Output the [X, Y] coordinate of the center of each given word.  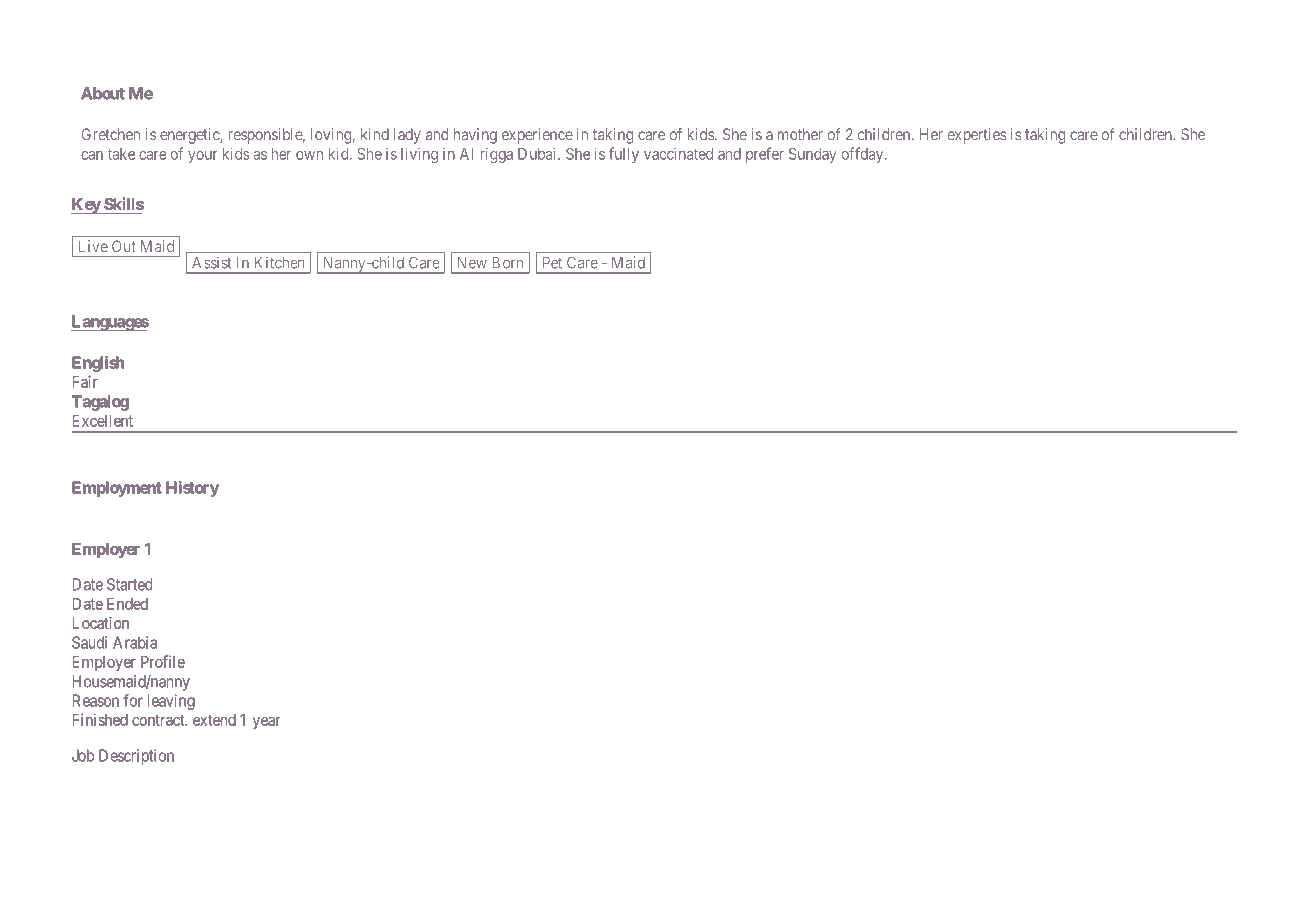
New [472, 263]
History [192, 489]
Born [507, 263]
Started [129, 584]
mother [800, 134]
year [266, 722]
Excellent [102, 421]
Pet [552, 263]
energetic [190, 136]
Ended [127, 604]
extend [214, 720]
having [475, 136]
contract [159, 720]
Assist [211, 263]
